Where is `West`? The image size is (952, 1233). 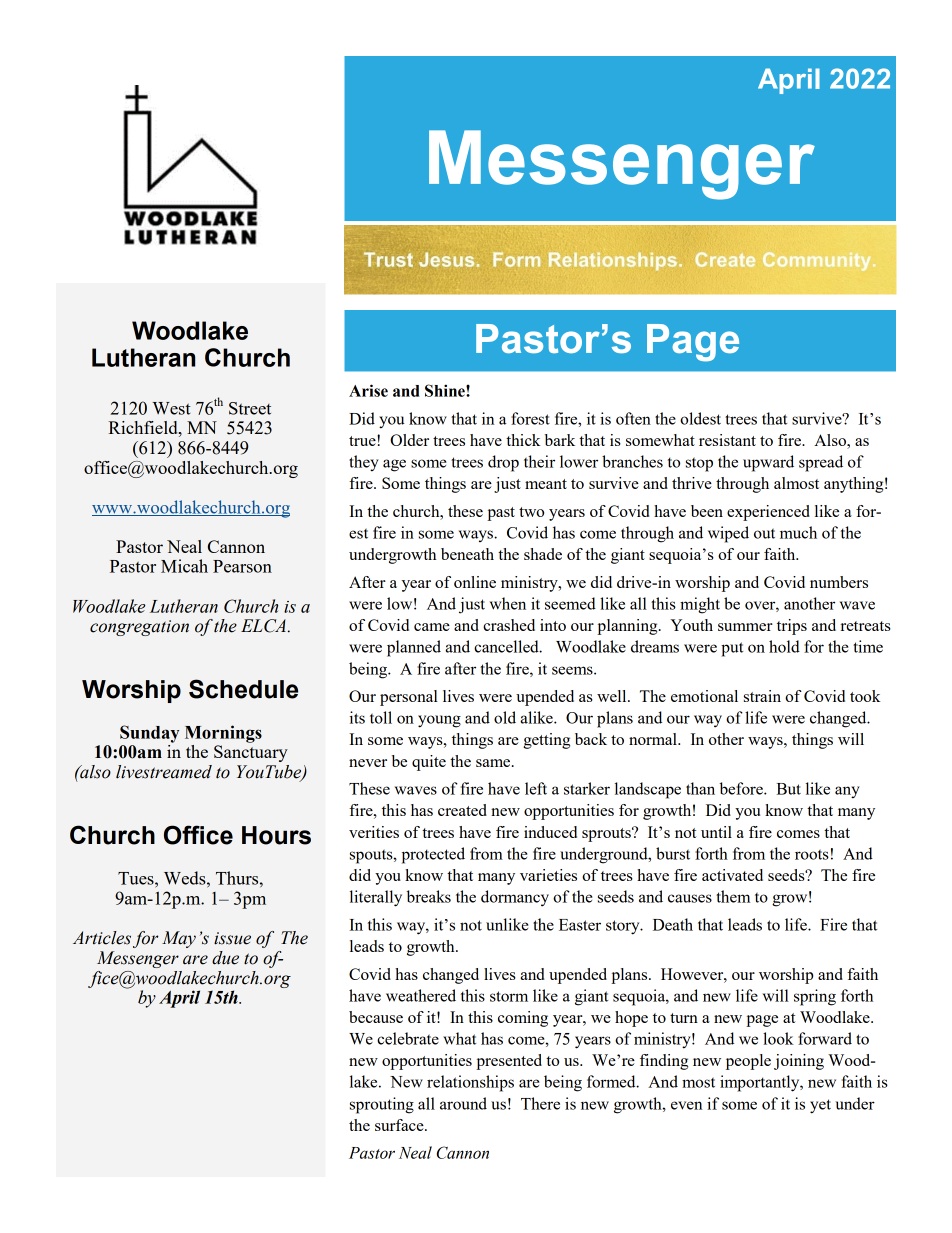 West is located at coordinates (171, 408).
